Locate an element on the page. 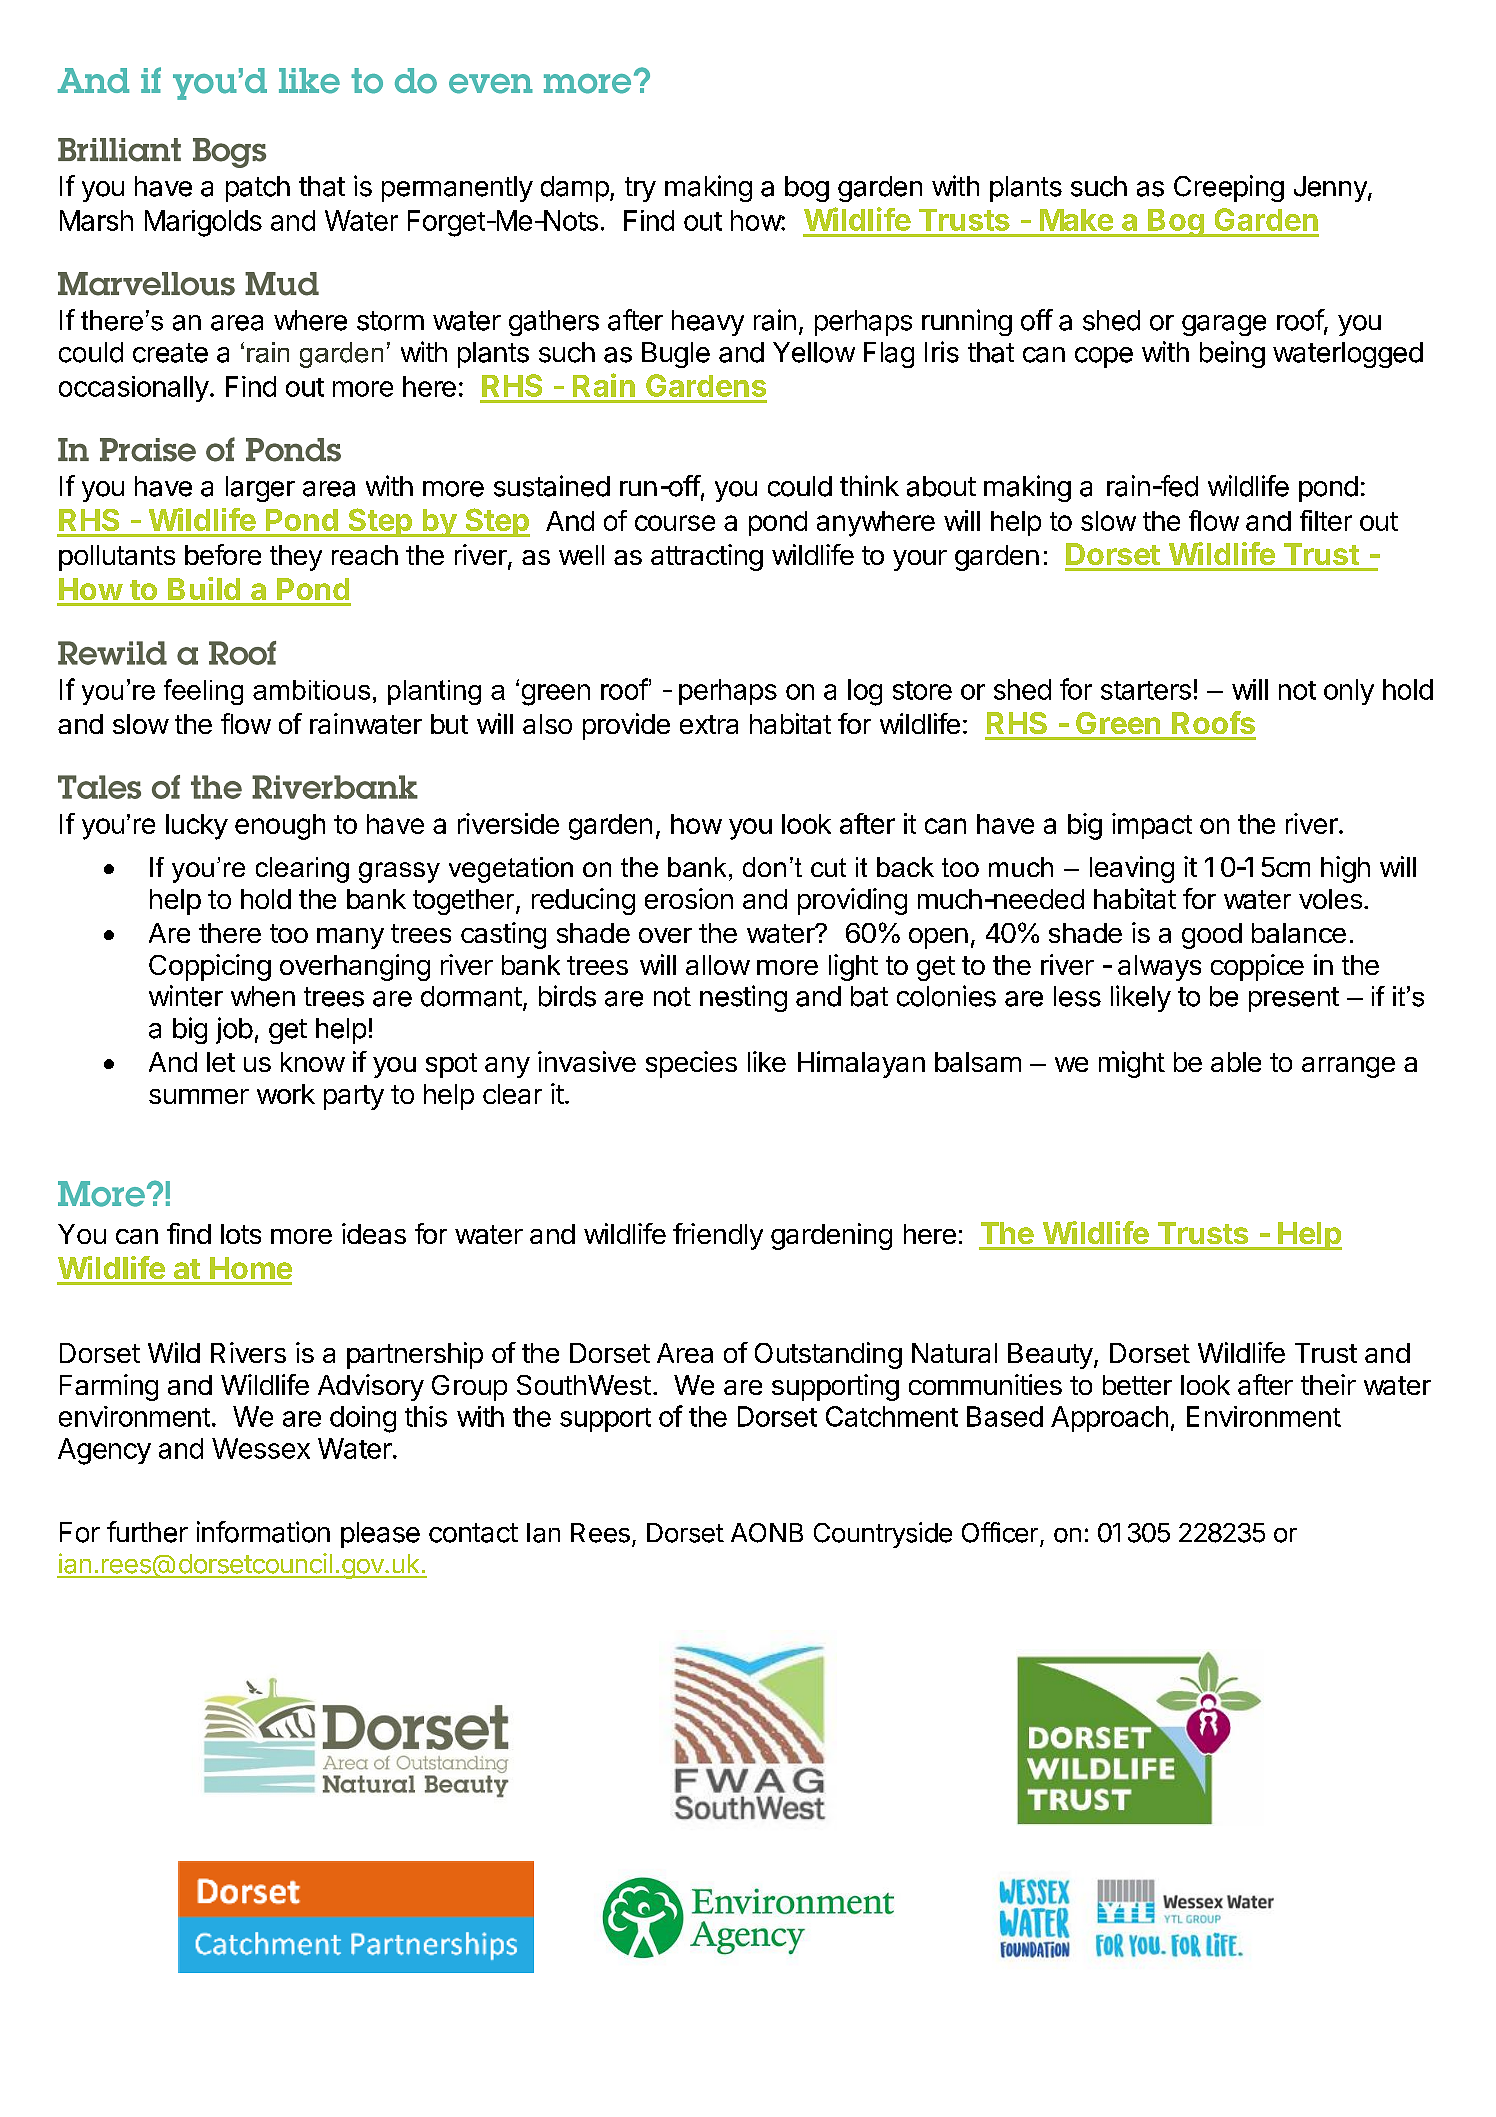  enough is located at coordinates (280, 827).
